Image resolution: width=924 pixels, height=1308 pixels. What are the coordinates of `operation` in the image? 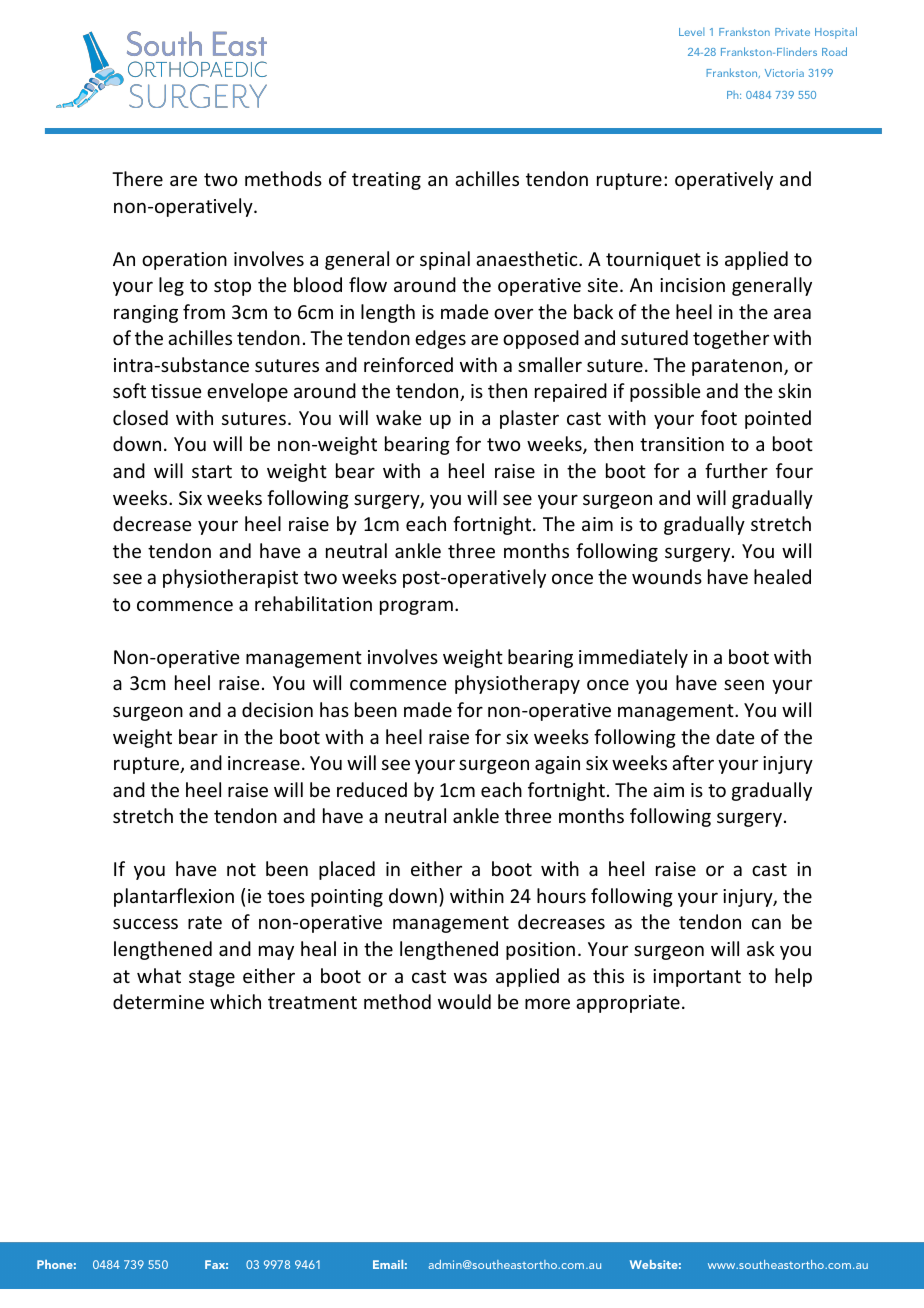 It's located at (184, 261).
